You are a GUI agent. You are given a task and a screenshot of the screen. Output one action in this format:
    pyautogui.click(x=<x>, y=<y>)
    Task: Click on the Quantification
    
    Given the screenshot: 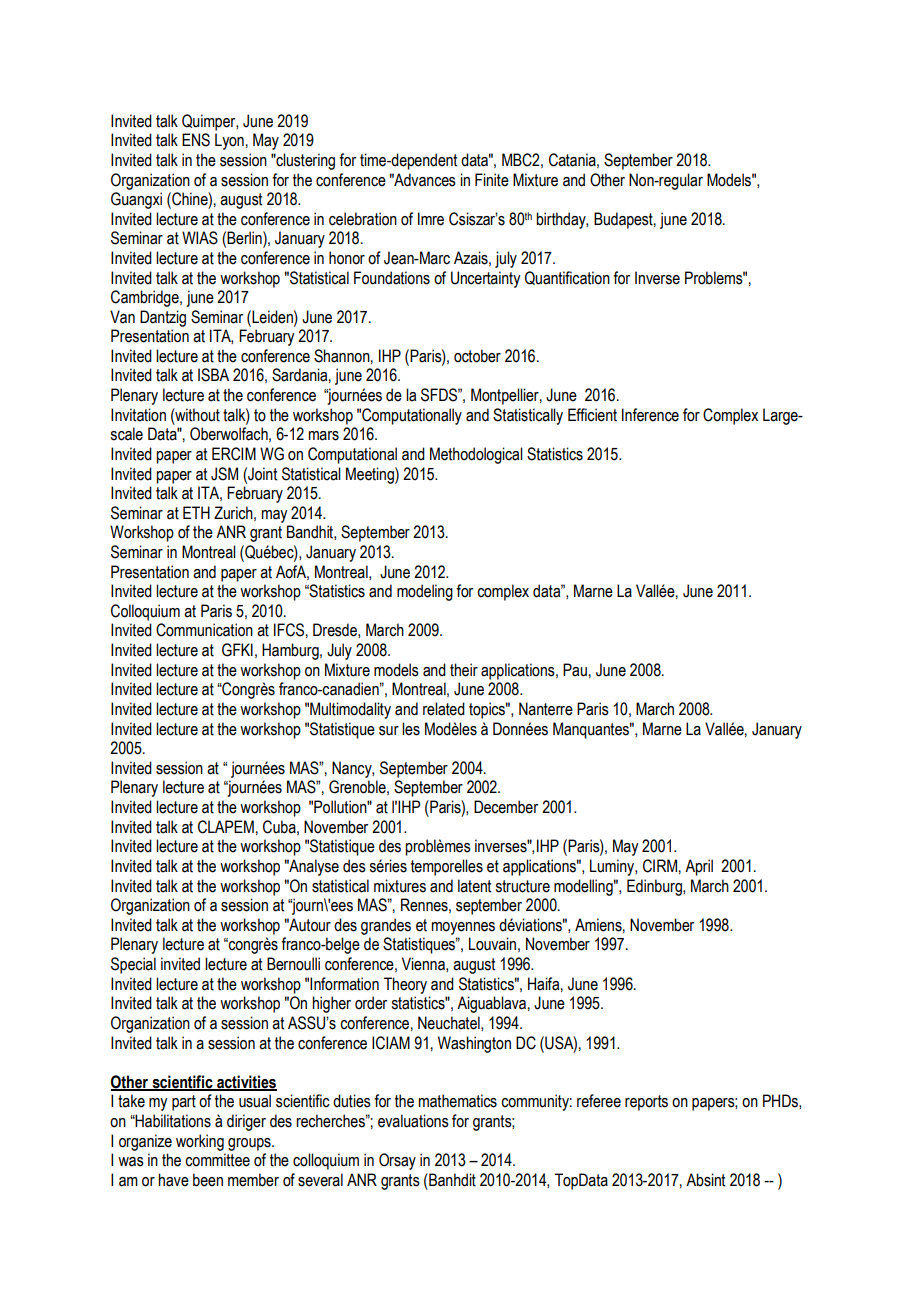 What is the action you would take?
    pyautogui.click(x=567, y=278)
